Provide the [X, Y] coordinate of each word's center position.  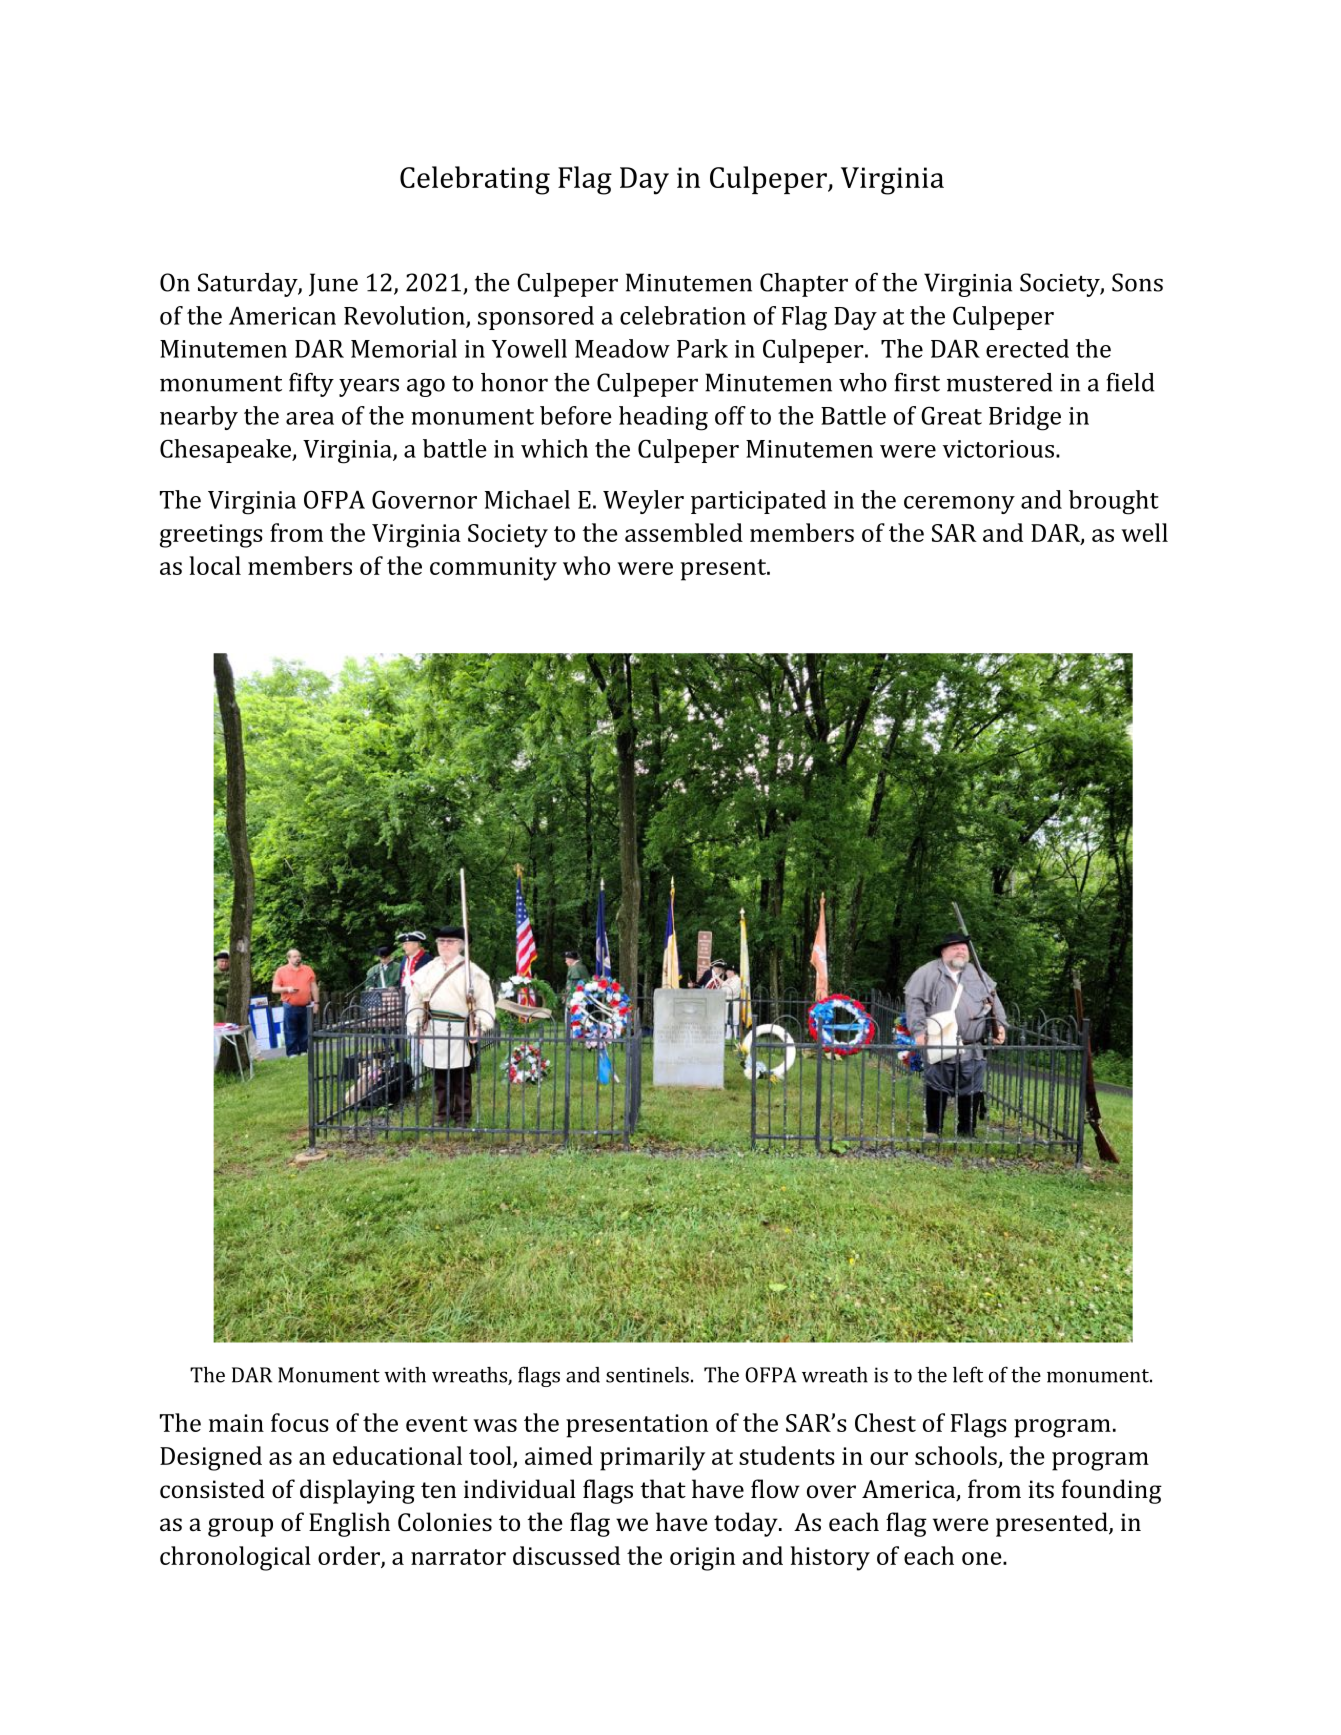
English [349, 1524]
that [663, 1488]
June [333, 284]
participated [758, 502]
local [215, 565]
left [968, 1374]
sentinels [647, 1375]
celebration [683, 315]
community [493, 569]
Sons [1137, 282]
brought [1113, 502]
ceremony [959, 505]
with [405, 1375]
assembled [684, 532]
